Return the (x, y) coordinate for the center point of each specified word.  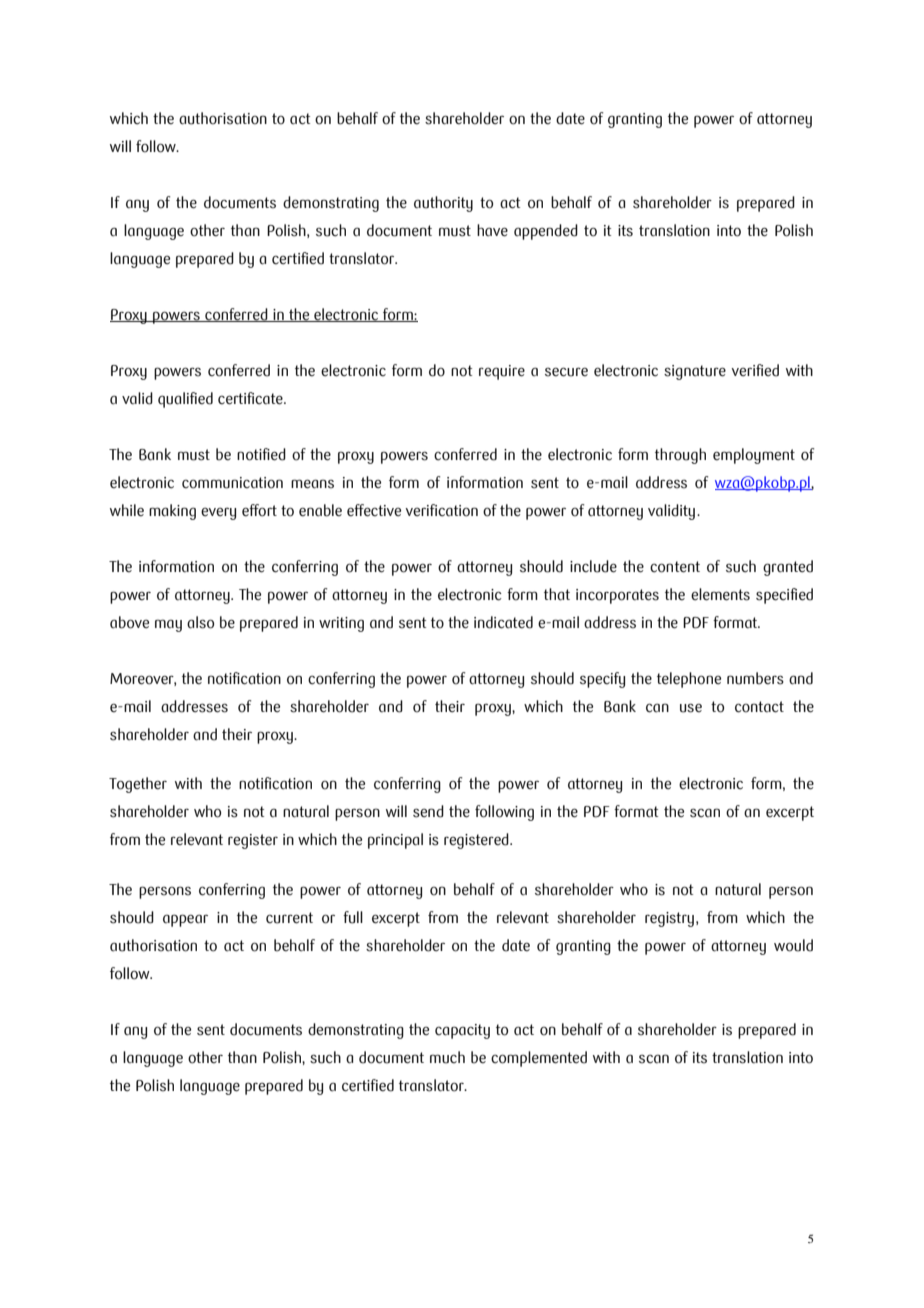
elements (720, 594)
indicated (503, 622)
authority (443, 204)
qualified (185, 400)
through (680, 456)
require (502, 372)
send (428, 811)
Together (138, 785)
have (492, 230)
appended (546, 232)
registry (669, 919)
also (200, 622)
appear (185, 920)
